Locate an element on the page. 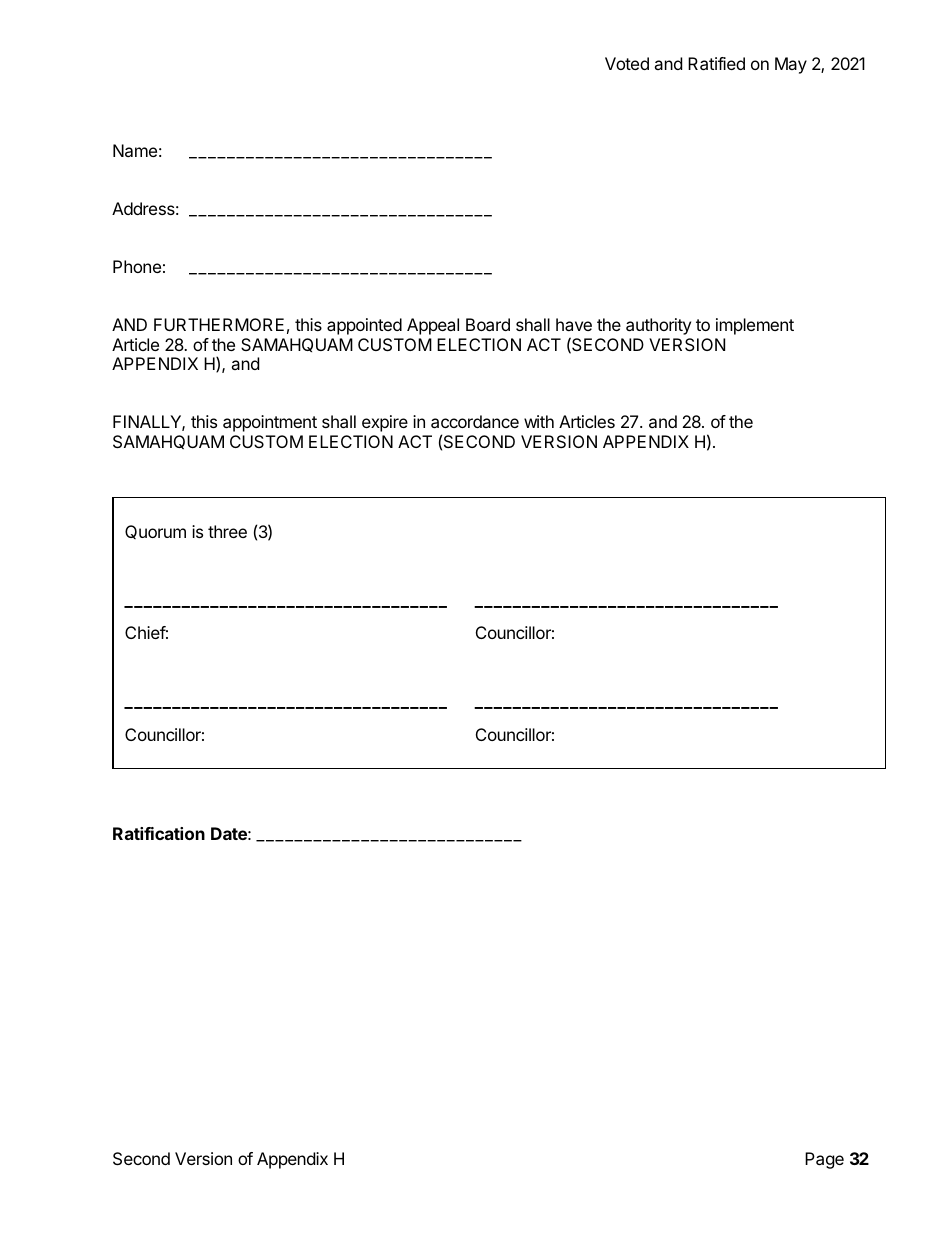 This page has height=1233, width=952. accordance is located at coordinates (475, 421).
